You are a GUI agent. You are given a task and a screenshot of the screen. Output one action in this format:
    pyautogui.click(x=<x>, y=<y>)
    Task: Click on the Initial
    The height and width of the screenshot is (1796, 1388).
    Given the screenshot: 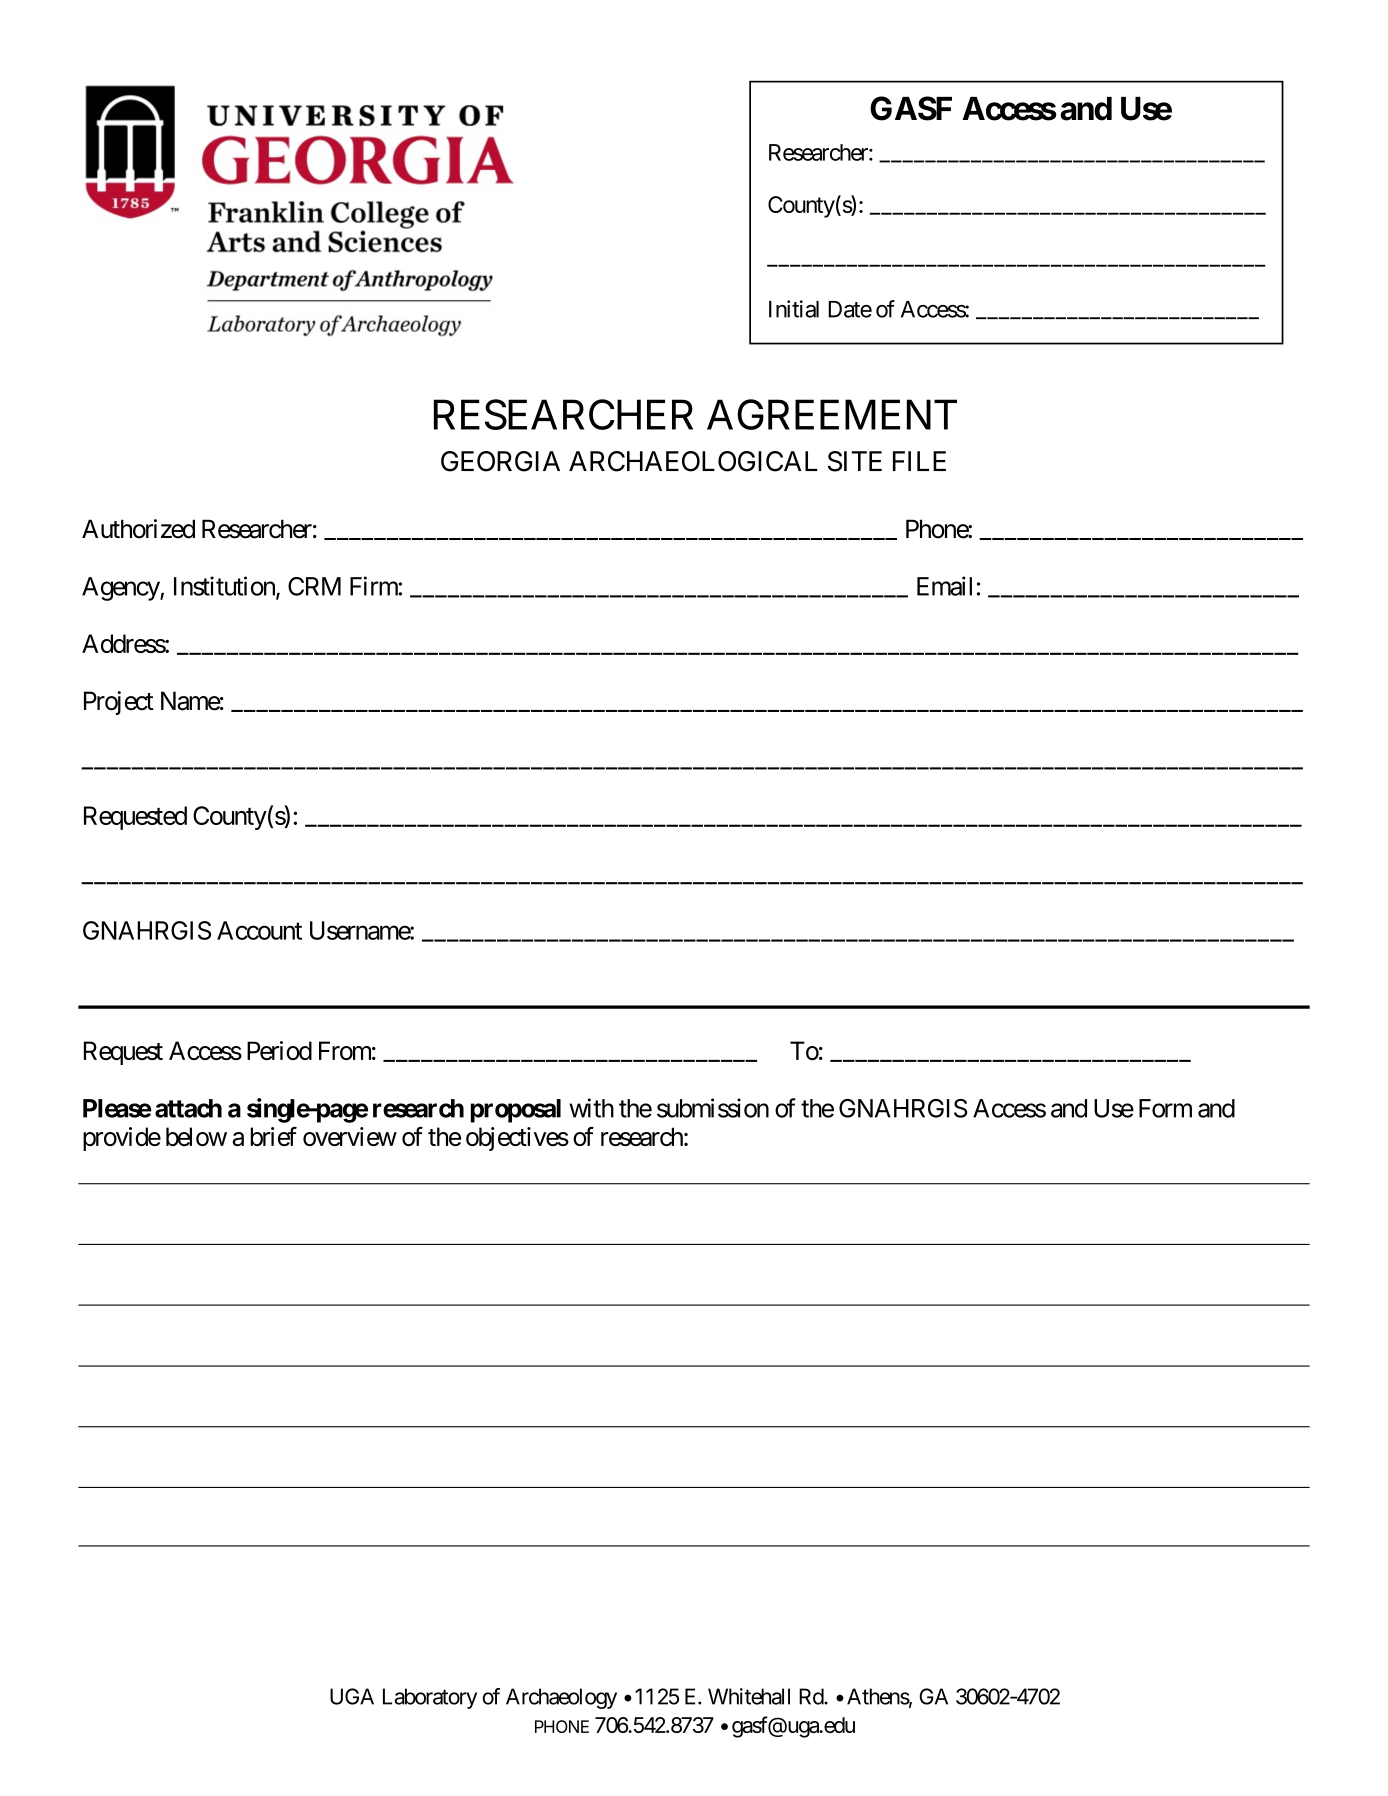 What is the action you would take?
    pyautogui.click(x=794, y=309)
